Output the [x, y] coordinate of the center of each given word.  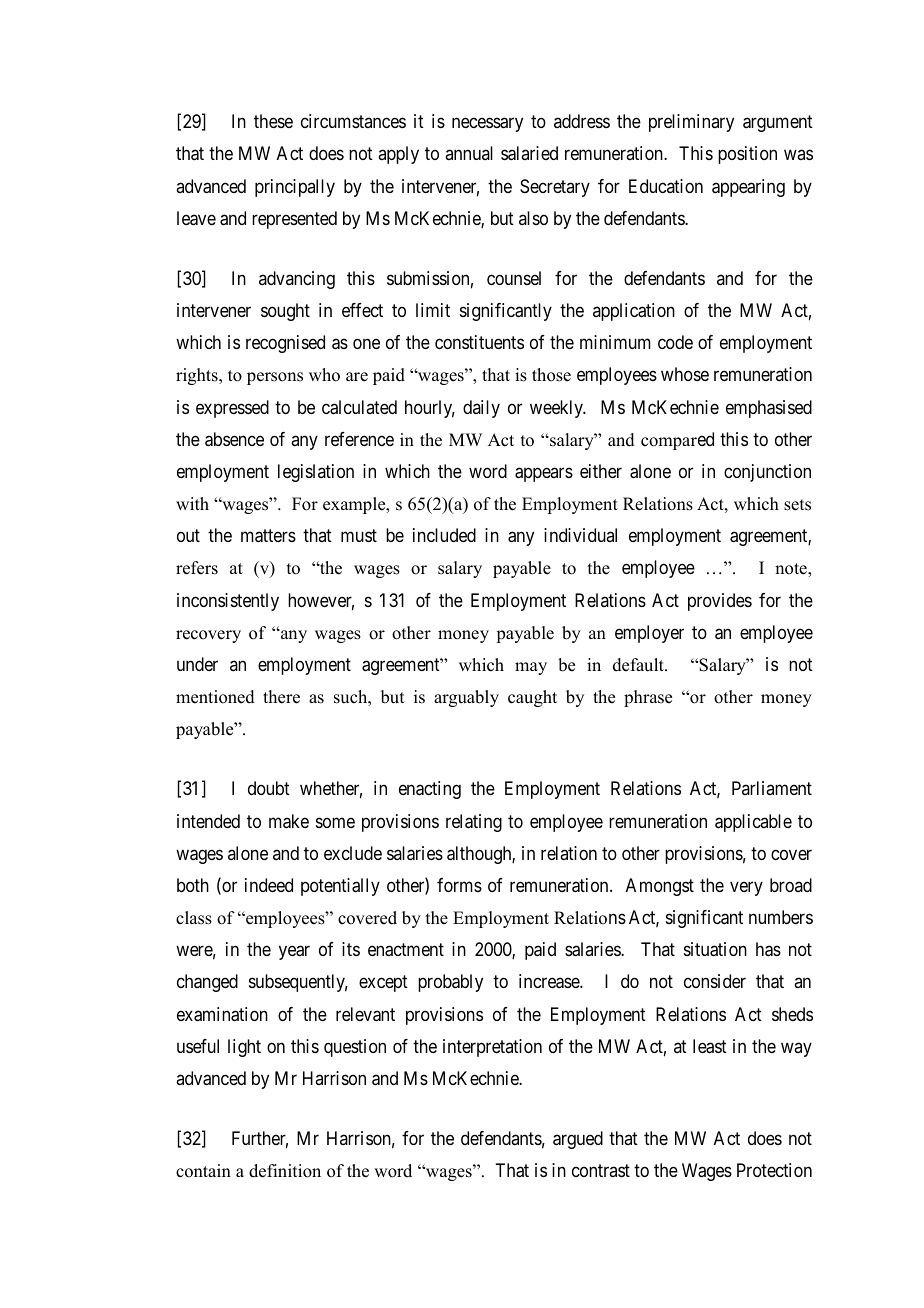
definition [285, 1171]
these [273, 121]
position [747, 155]
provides [720, 602]
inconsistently [228, 602]
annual [469, 153]
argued [578, 1140]
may [531, 668]
